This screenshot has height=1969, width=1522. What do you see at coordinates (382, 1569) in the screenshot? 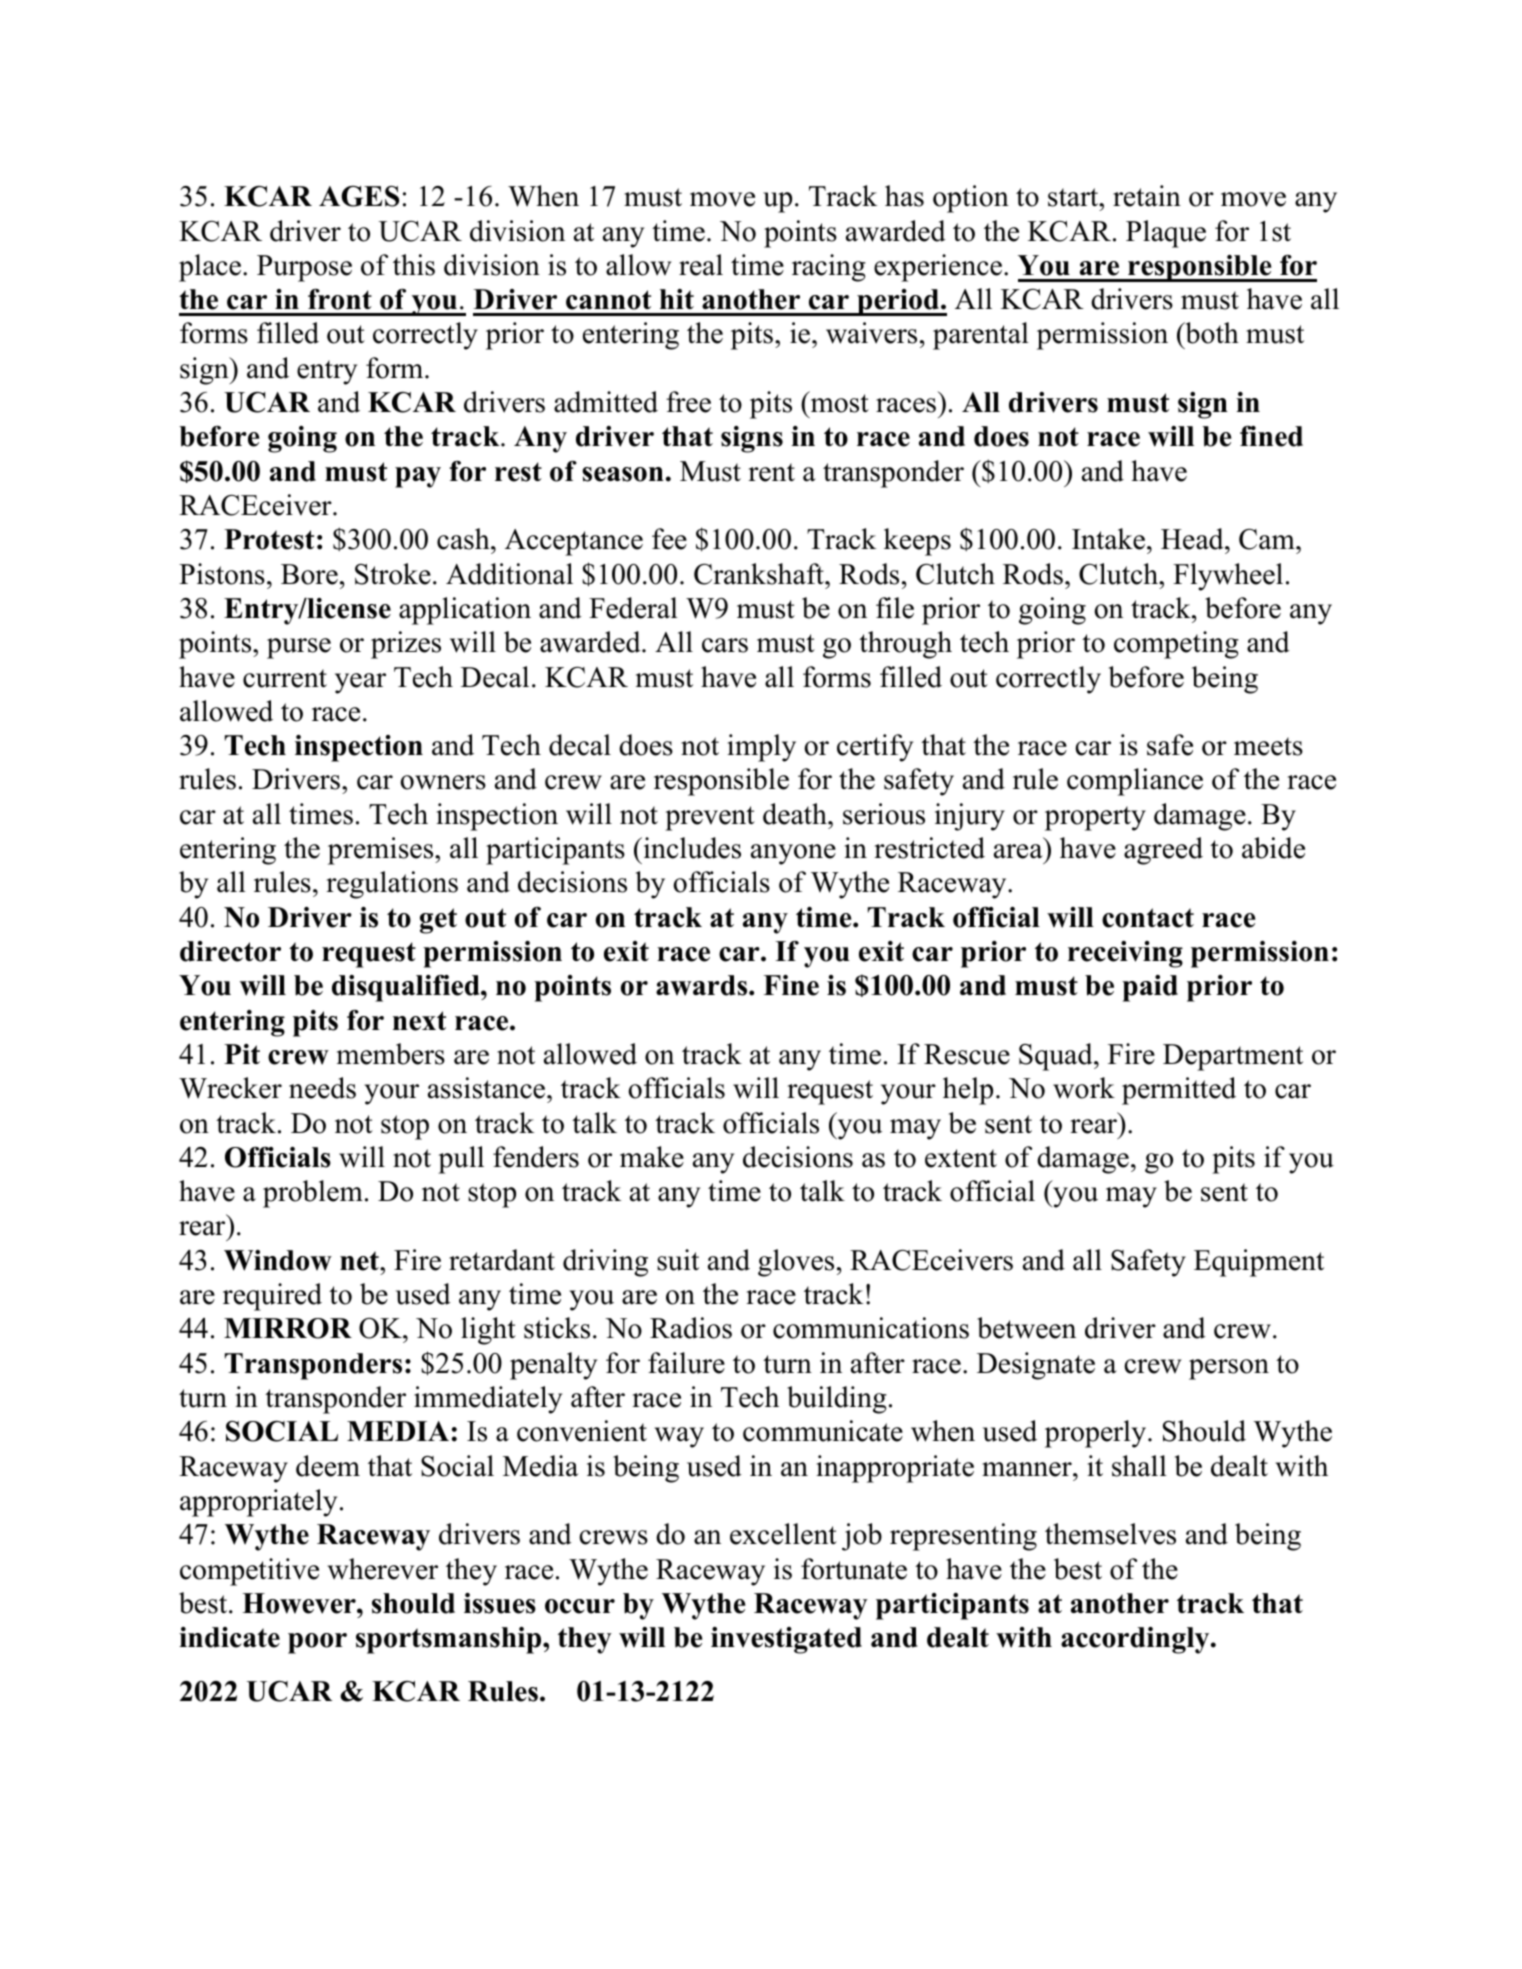
I see `wherever` at bounding box center [382, 1569].
